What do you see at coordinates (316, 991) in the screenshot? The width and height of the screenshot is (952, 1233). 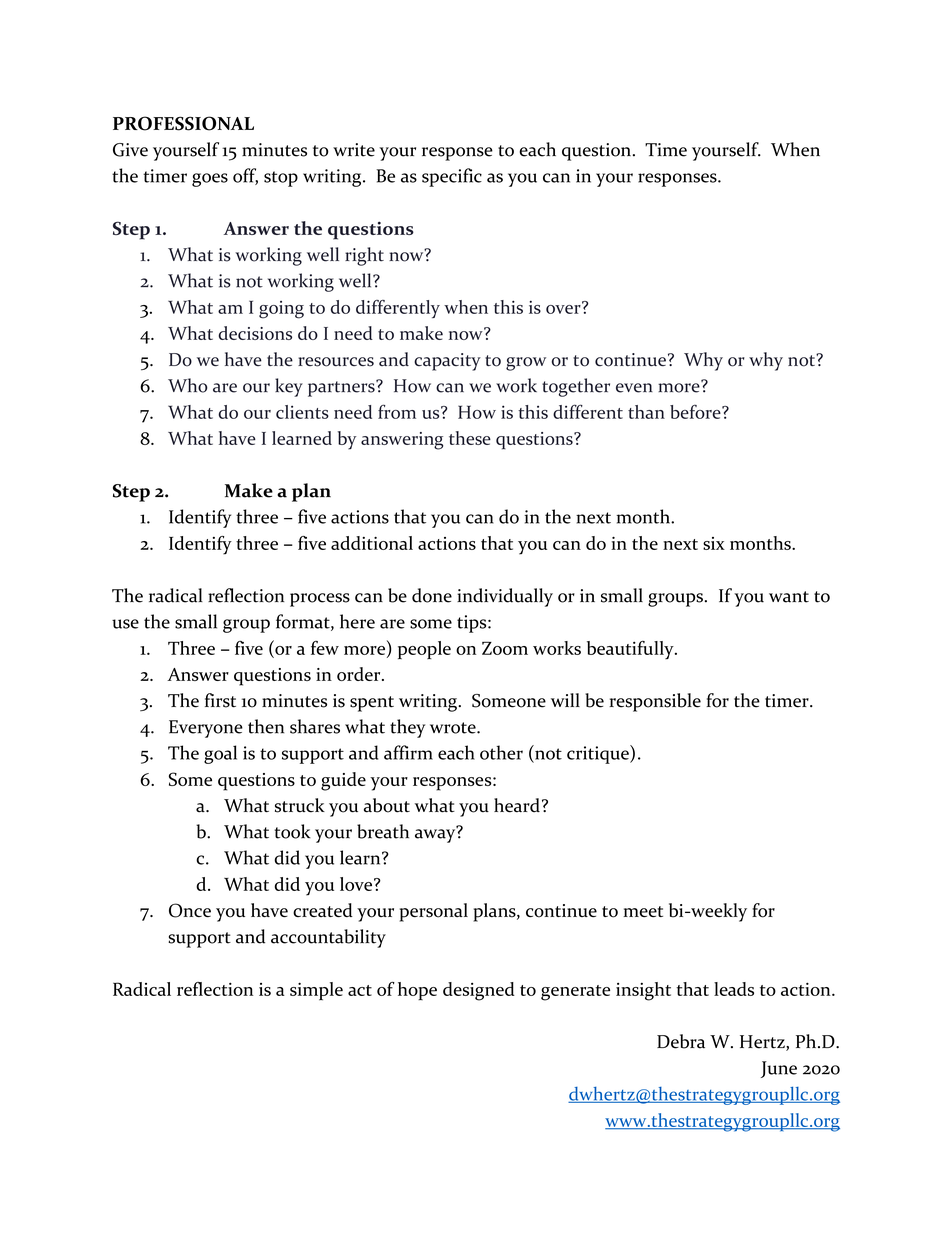 I see `simple` at bounding box center [316, 991].
